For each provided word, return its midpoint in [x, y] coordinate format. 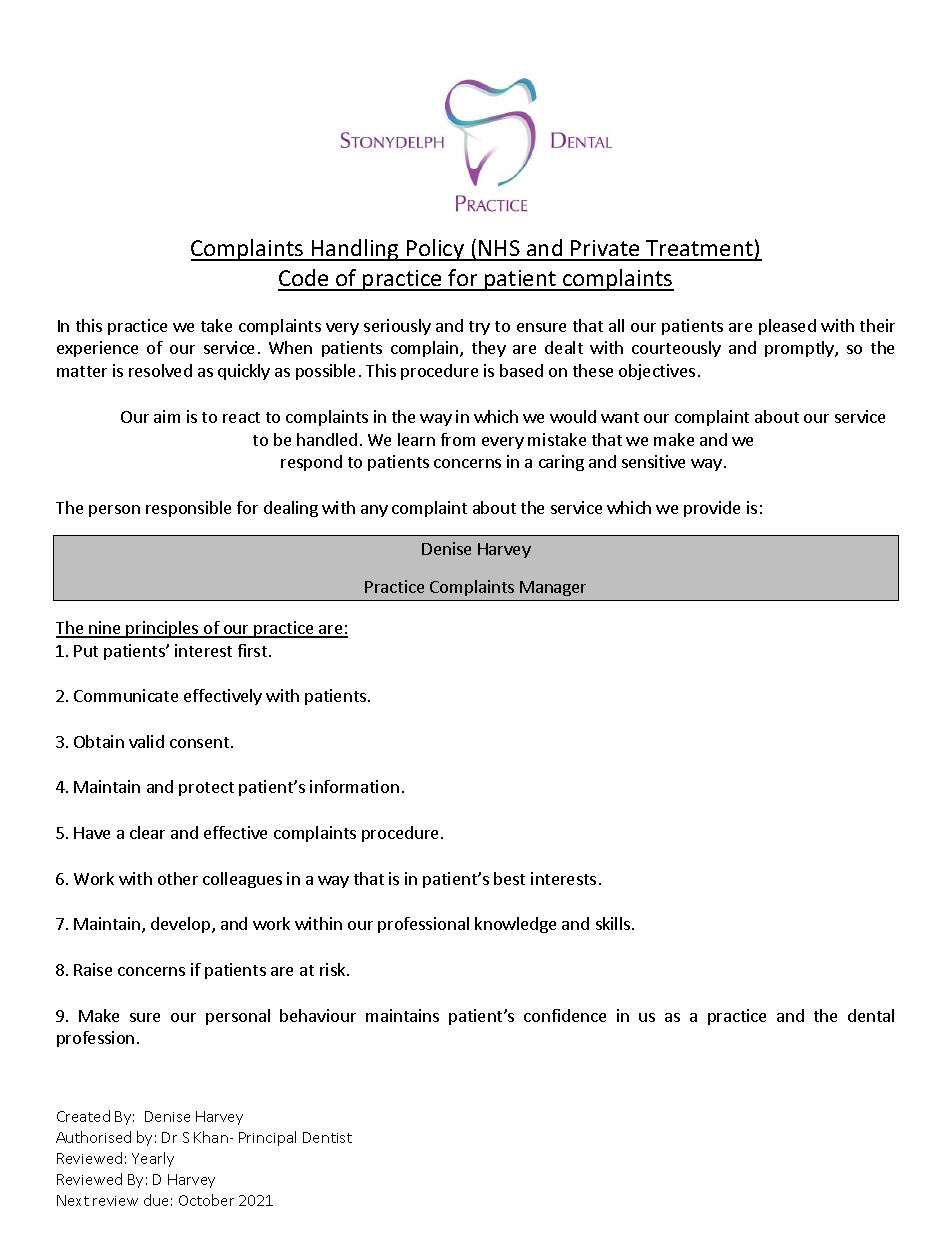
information [354, 786]
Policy [436, 250]
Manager [553, 588]
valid [146, 741]
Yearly [153, 1159]
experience [97, 349]
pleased [787, 327]
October [206, 1200]
